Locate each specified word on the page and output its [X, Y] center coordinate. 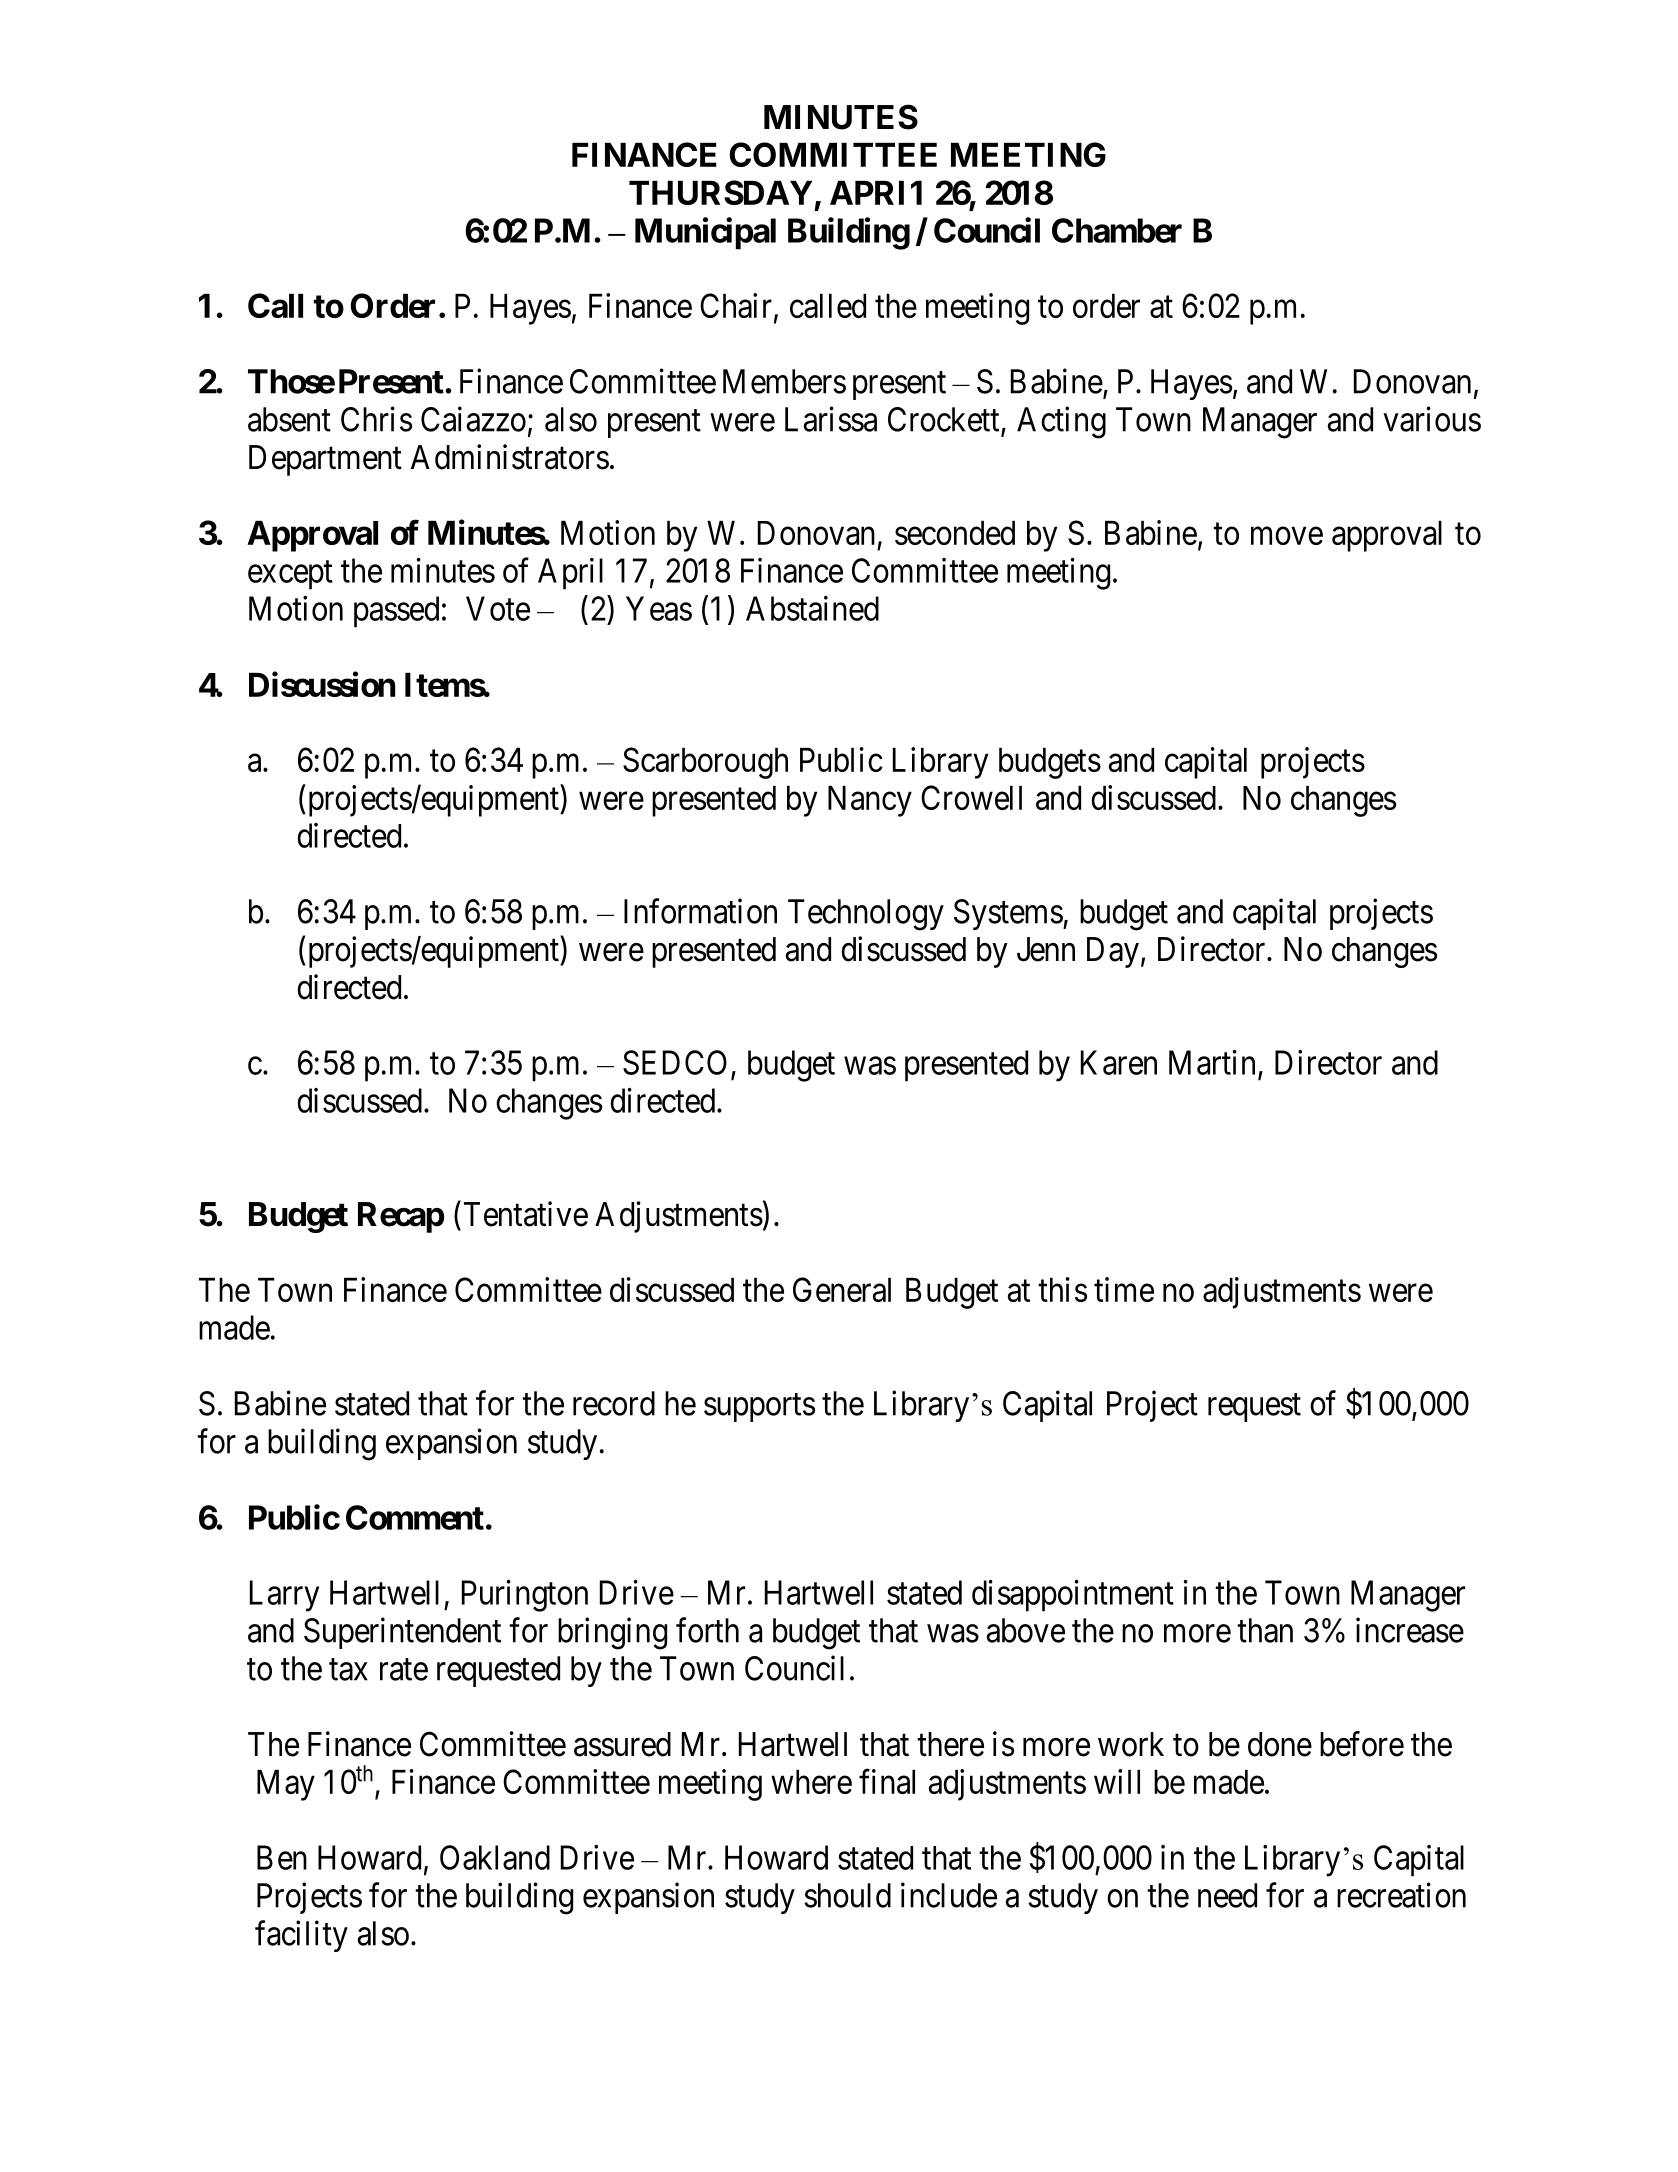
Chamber [1117, 230]
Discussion [322, 684]
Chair [736, 305]
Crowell [971, 797]
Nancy [870, 801]
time [1124, 1289]
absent [289, 419]
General [842, 1289]
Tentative [526, 1214]
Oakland [495, 1857]
